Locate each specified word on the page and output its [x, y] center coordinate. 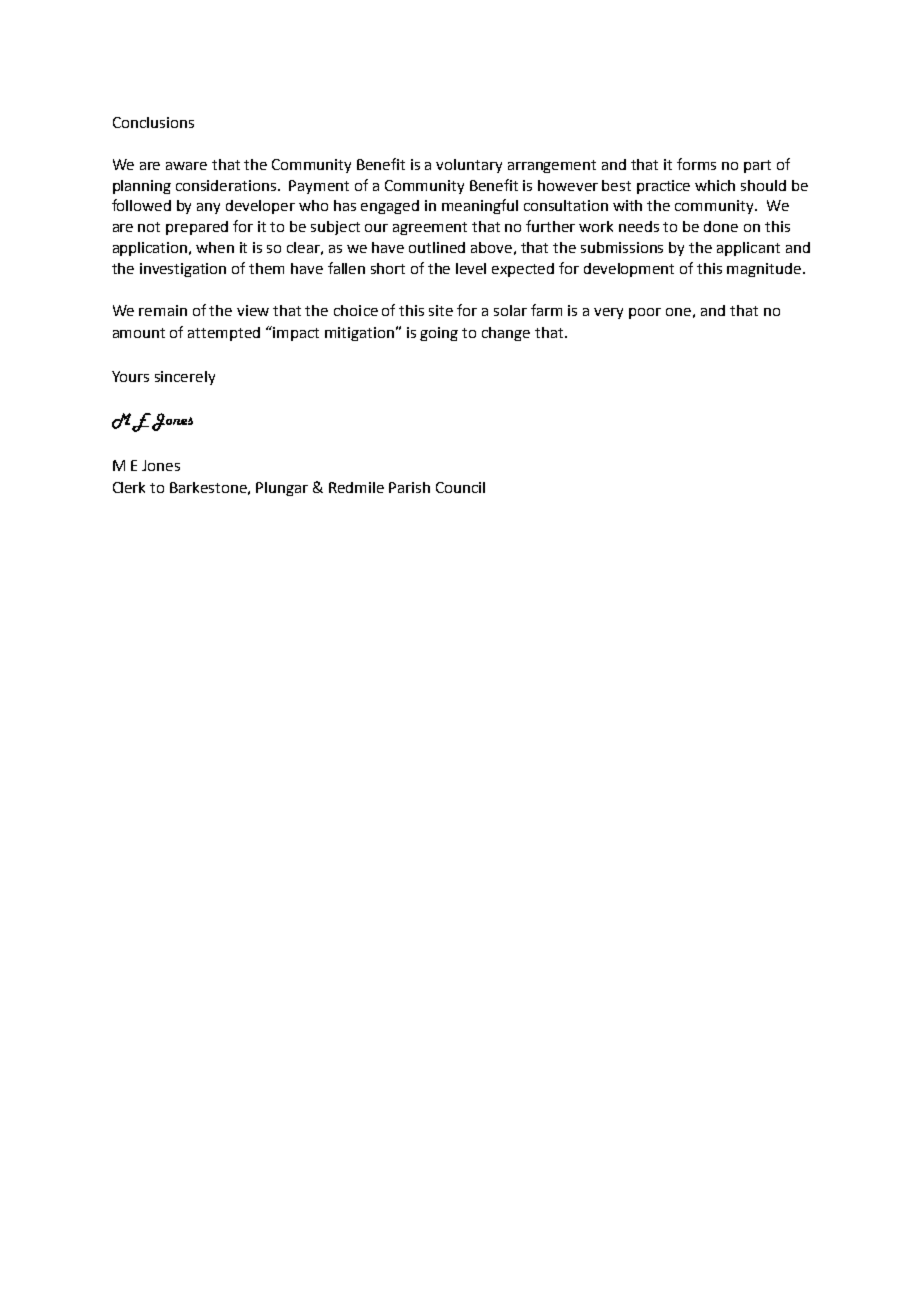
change [506, 334]
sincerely [185, 378]
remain [163, 310]
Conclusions [153, 122]
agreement [430, 228]
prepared [197, 228]
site [441, 310]
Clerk [129, 487]
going [439, 334]
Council [460, 487]
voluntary [469, 166]
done [721, 226]
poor [645, 313]
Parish [409, 487]
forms [696, 164]
